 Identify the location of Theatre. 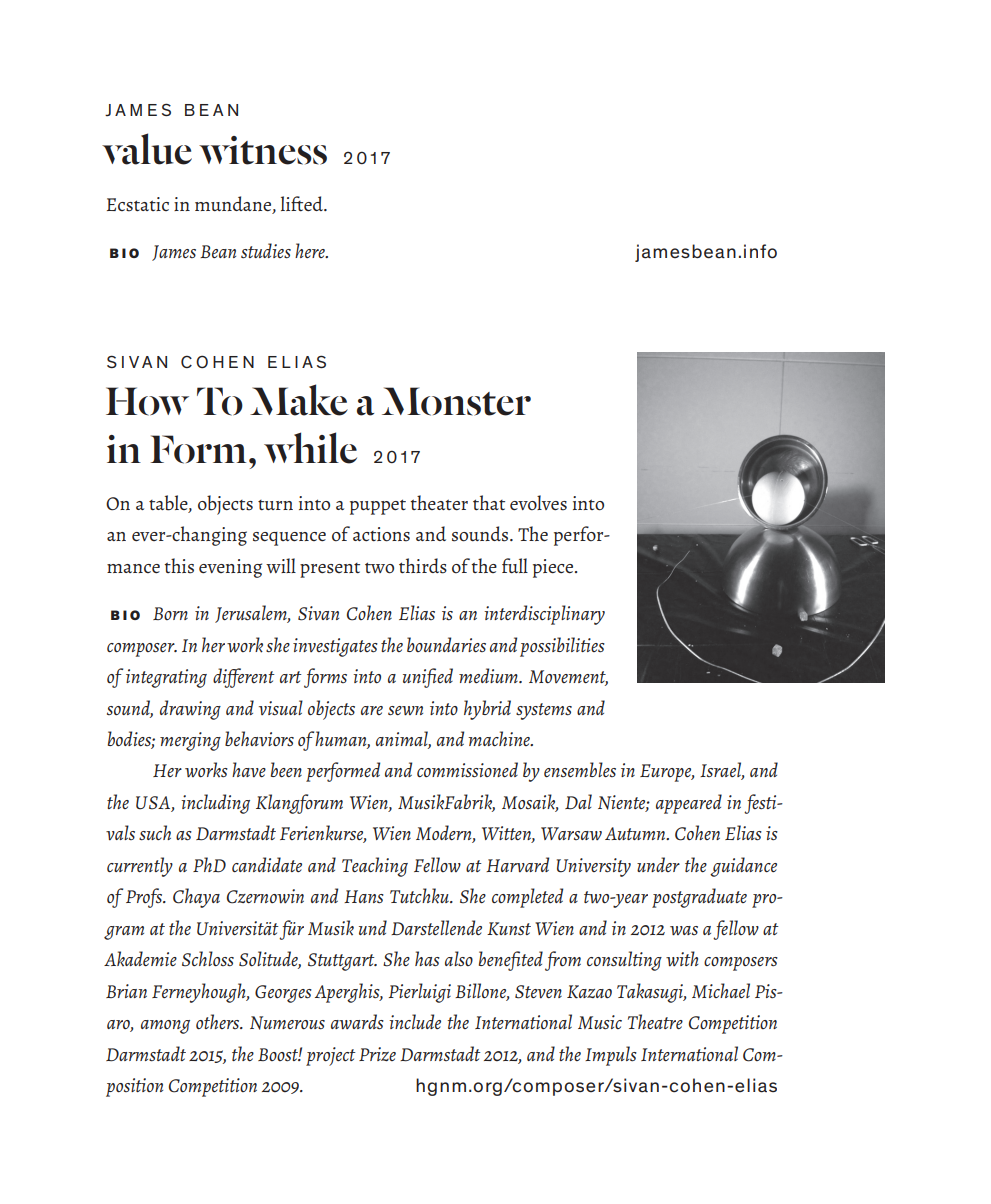
(655, 1021).
